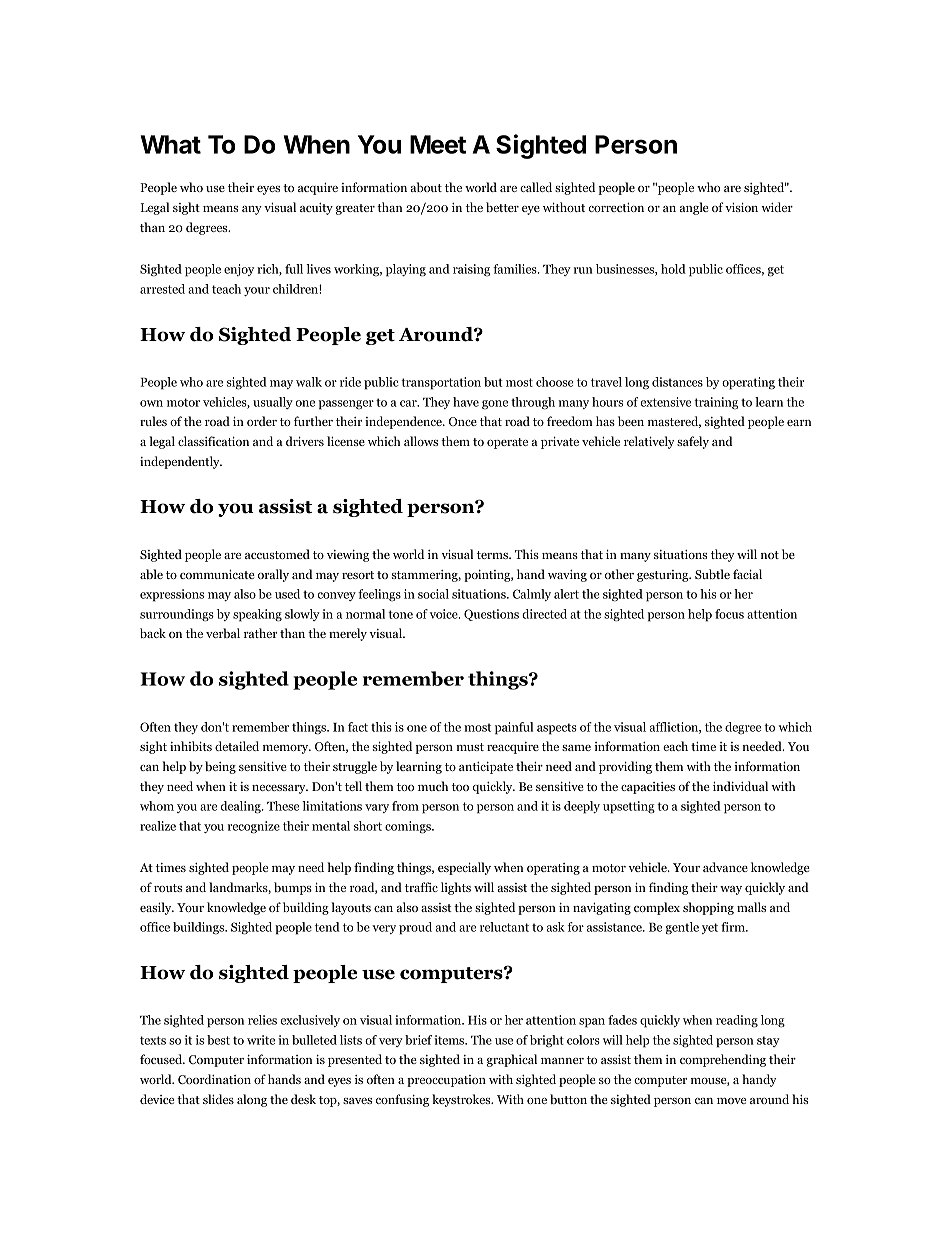  I want to click on What, so click(171, 144).
